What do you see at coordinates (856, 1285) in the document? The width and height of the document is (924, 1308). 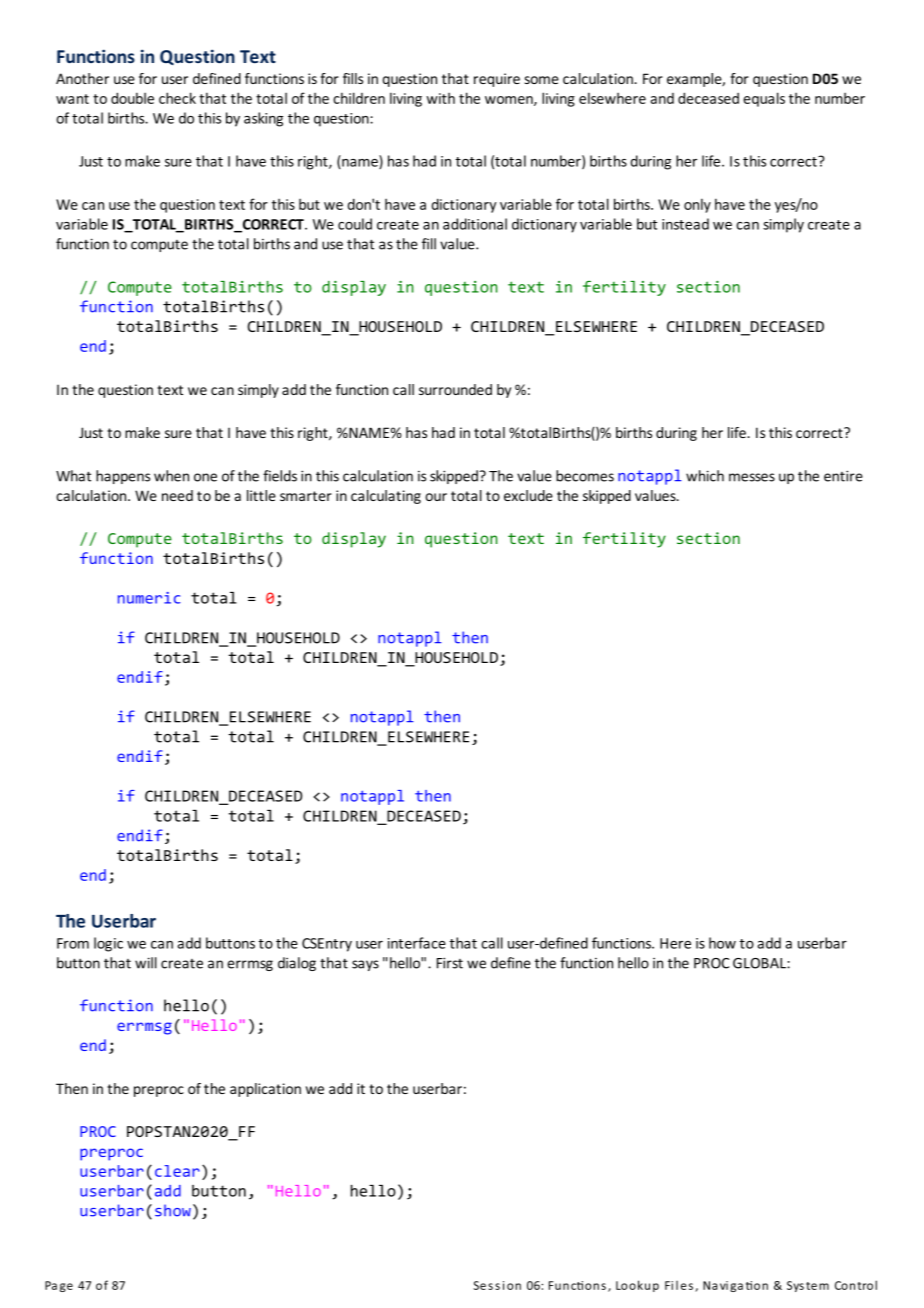 I see `Control` at bounding box center [856, 1285].
